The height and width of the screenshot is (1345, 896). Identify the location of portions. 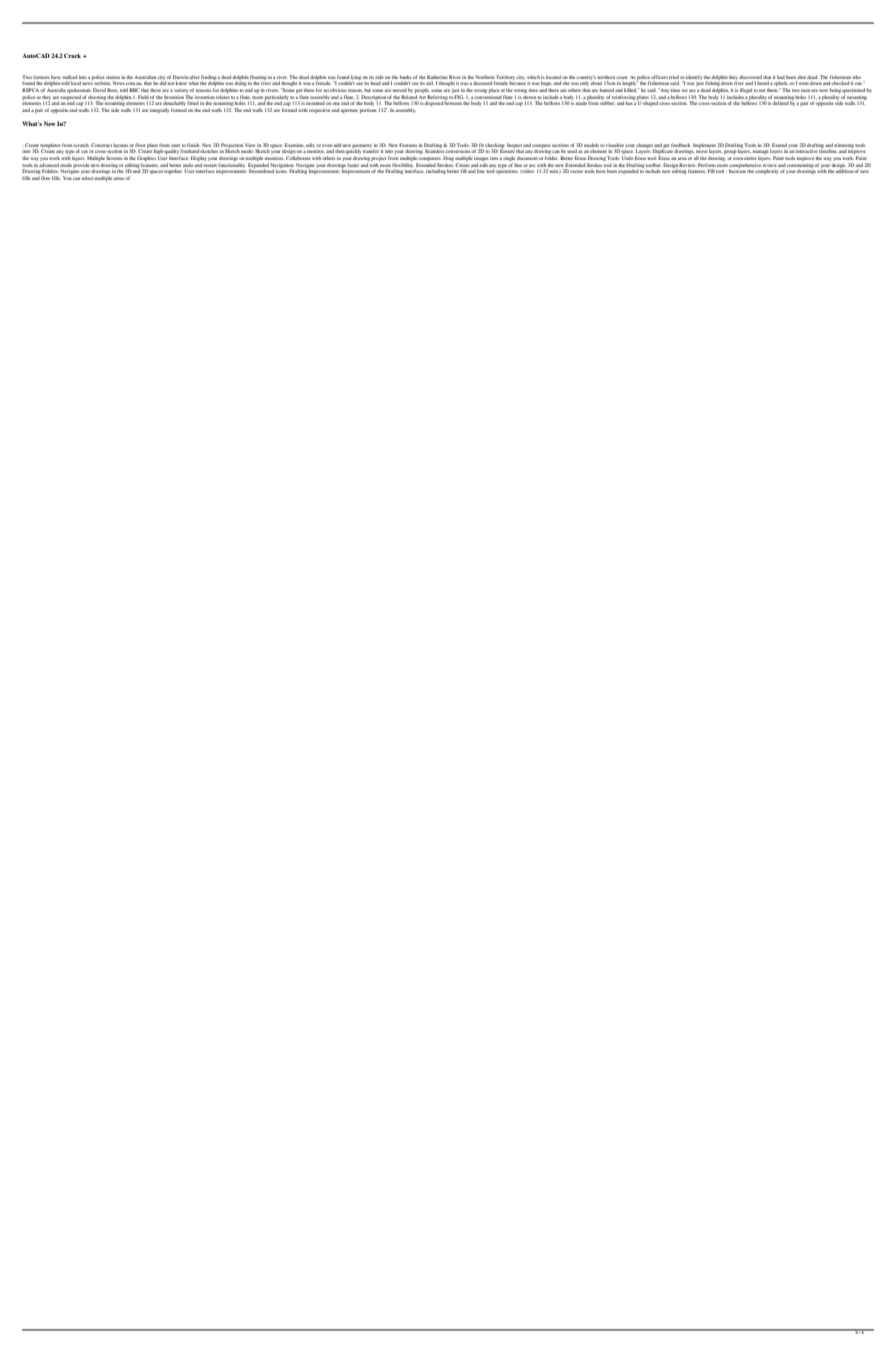
(368, 110).
